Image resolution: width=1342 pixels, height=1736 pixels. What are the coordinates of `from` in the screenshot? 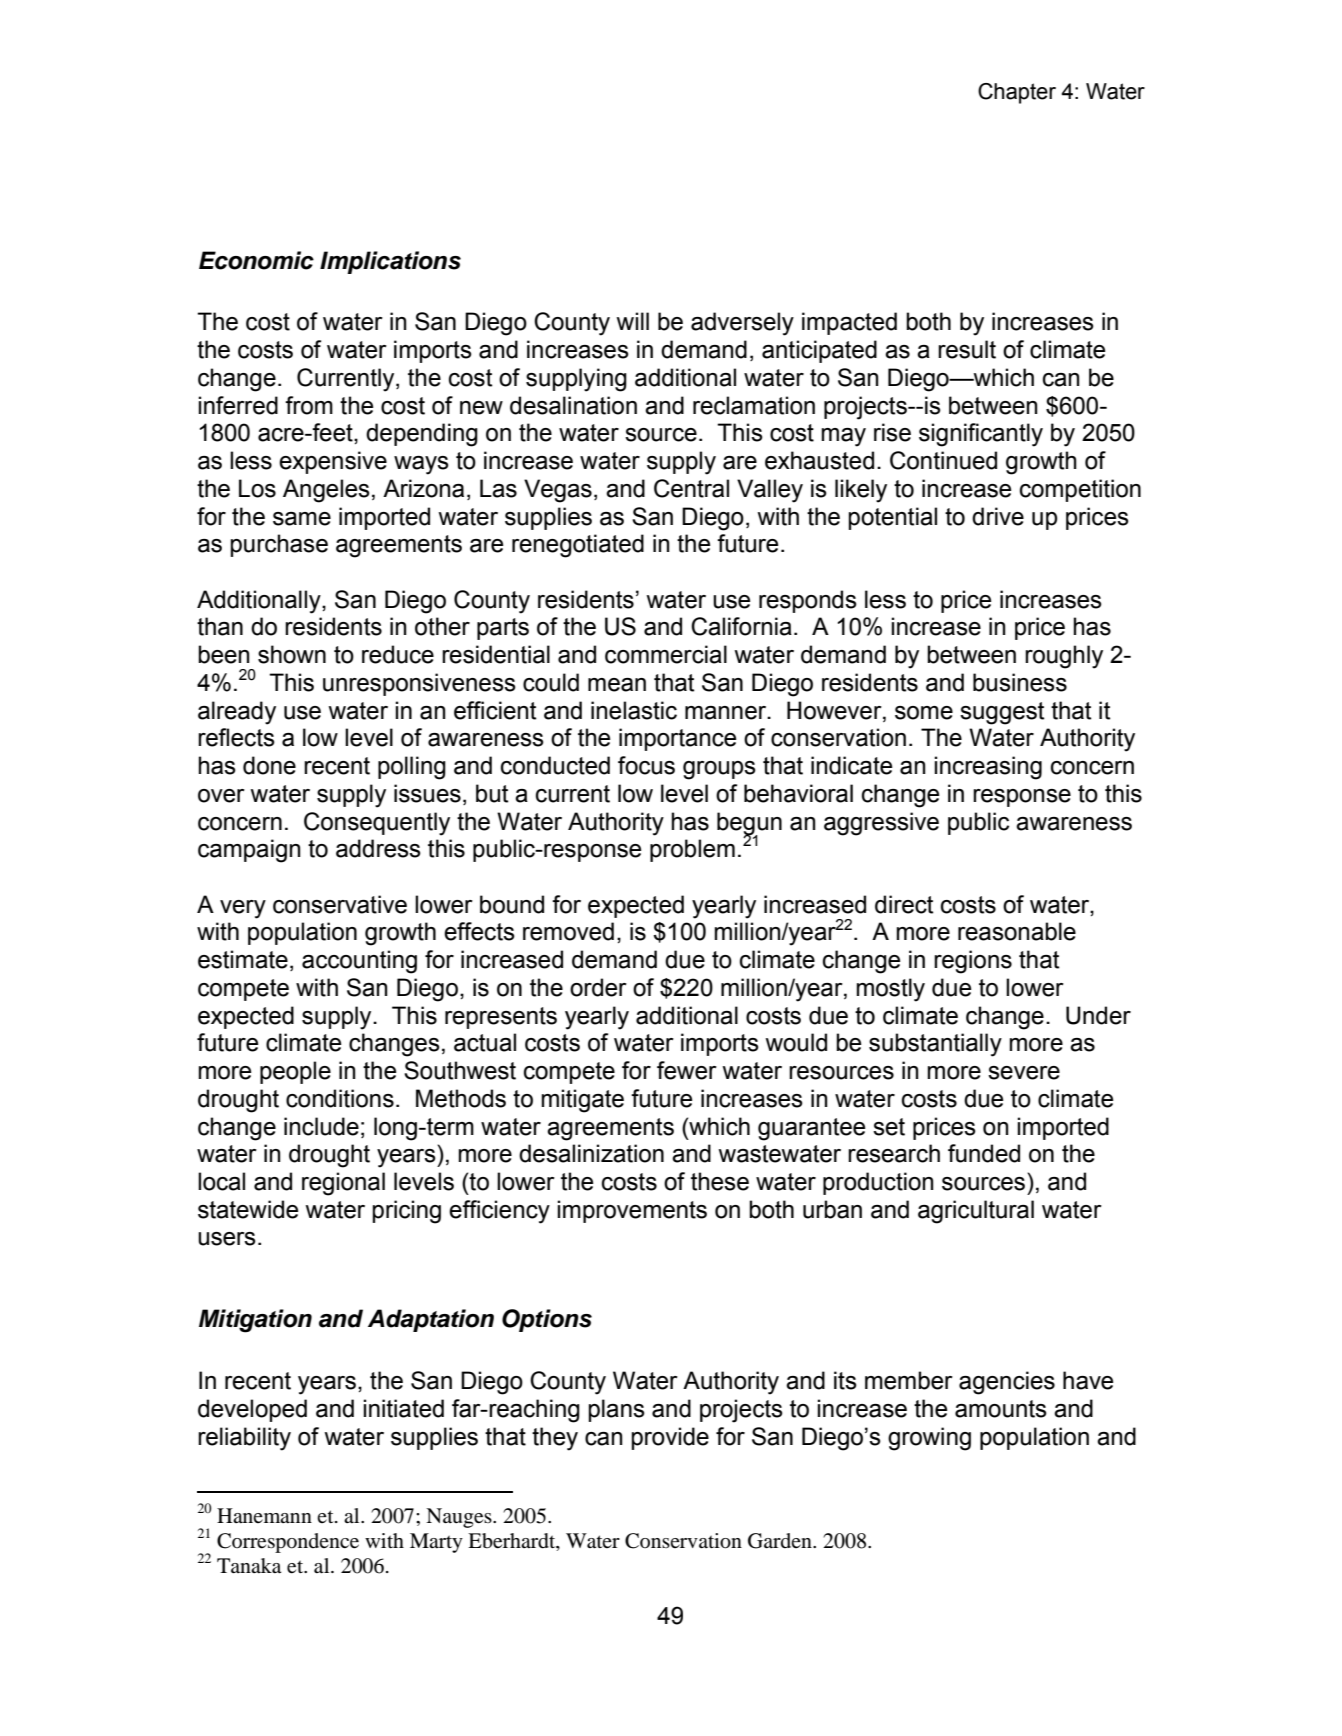 It's located at (309, 405).
